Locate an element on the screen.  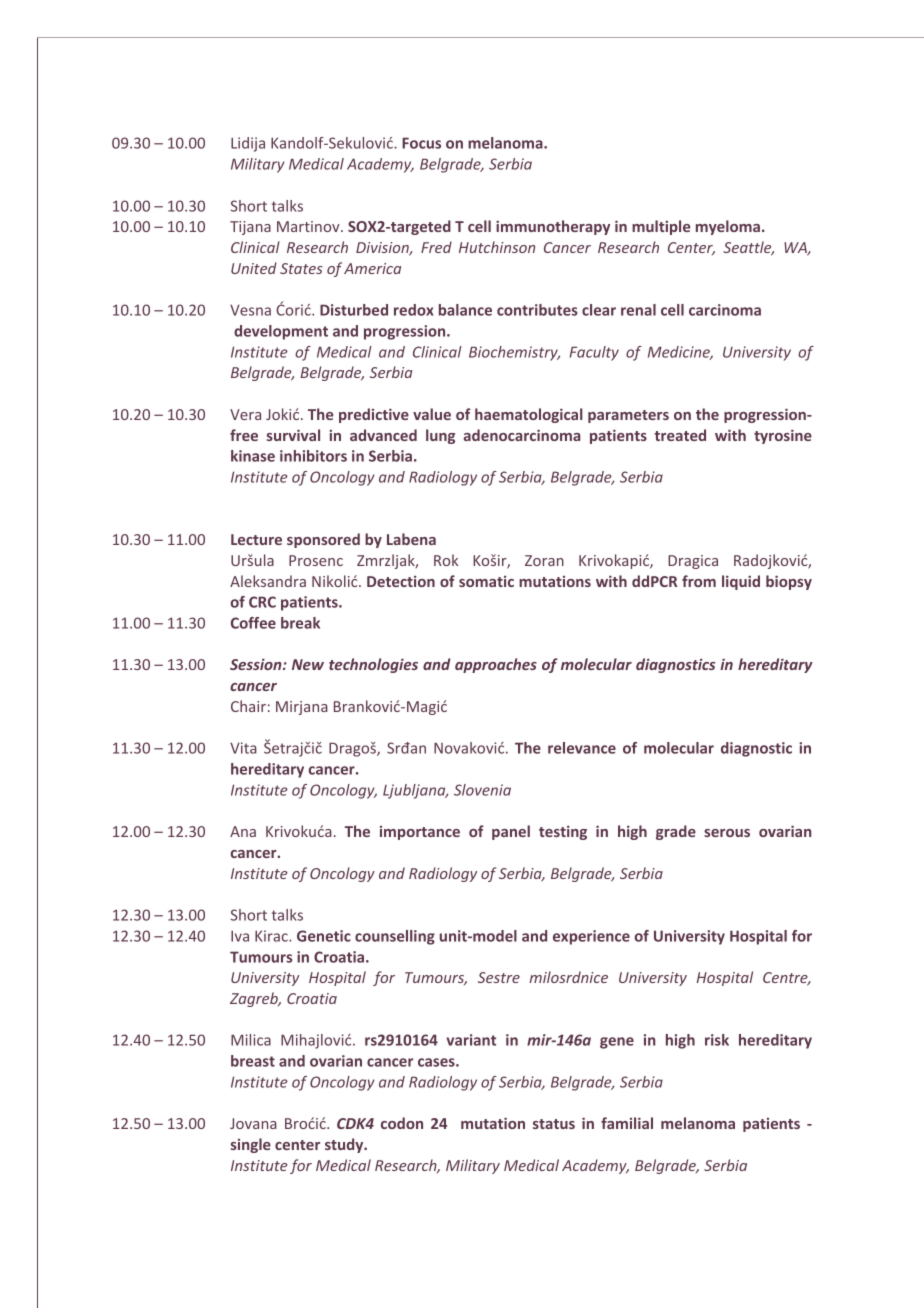
treated is located at coordinates (680, 435).
